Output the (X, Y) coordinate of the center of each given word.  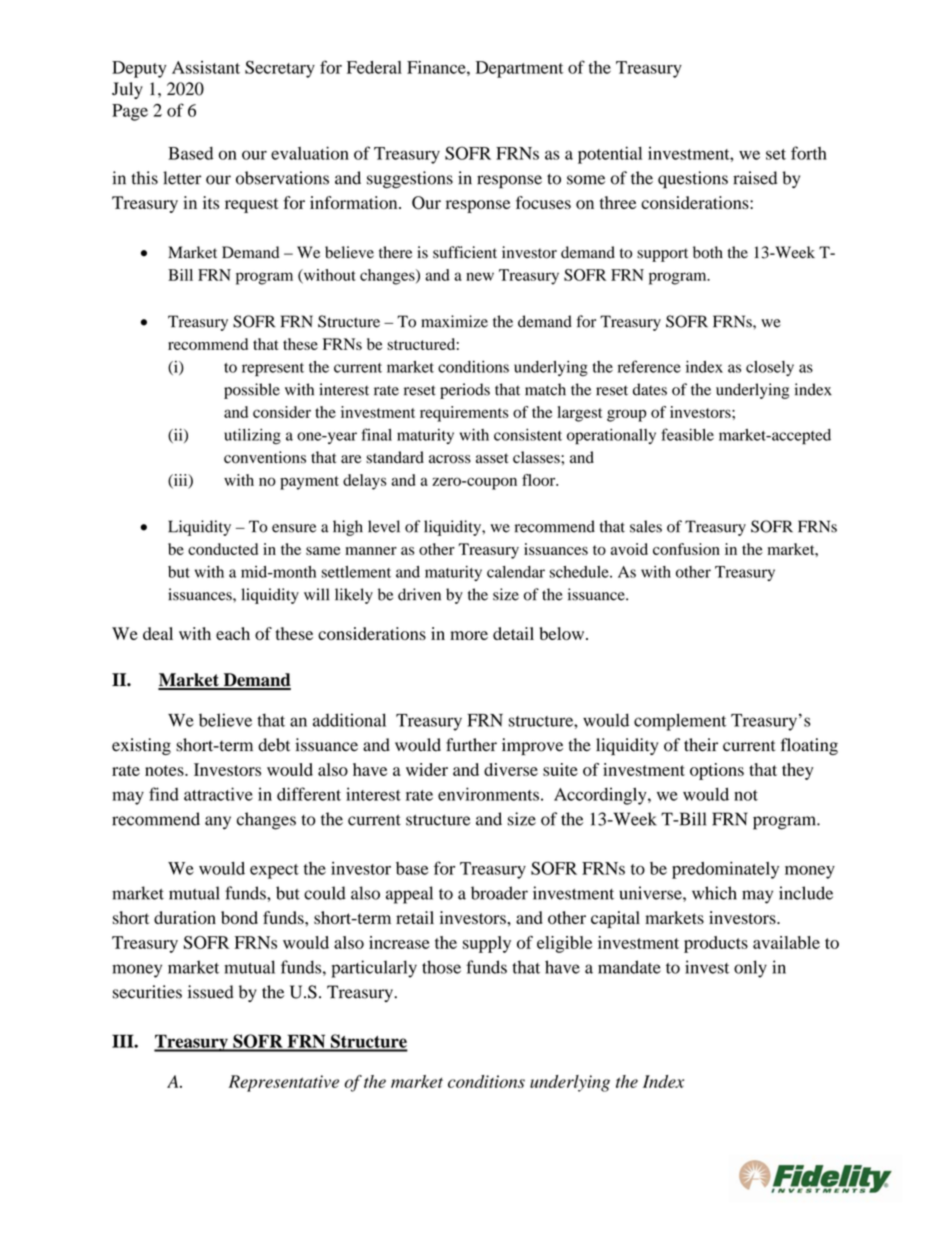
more (469, 635)
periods (465, 391)
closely (770, 368)
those (441, 967)
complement (680, 722)
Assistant (206, 67)
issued (211, 992)
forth (809, 153)
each (233, 633)
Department (520, 69)
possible (252, 391)
